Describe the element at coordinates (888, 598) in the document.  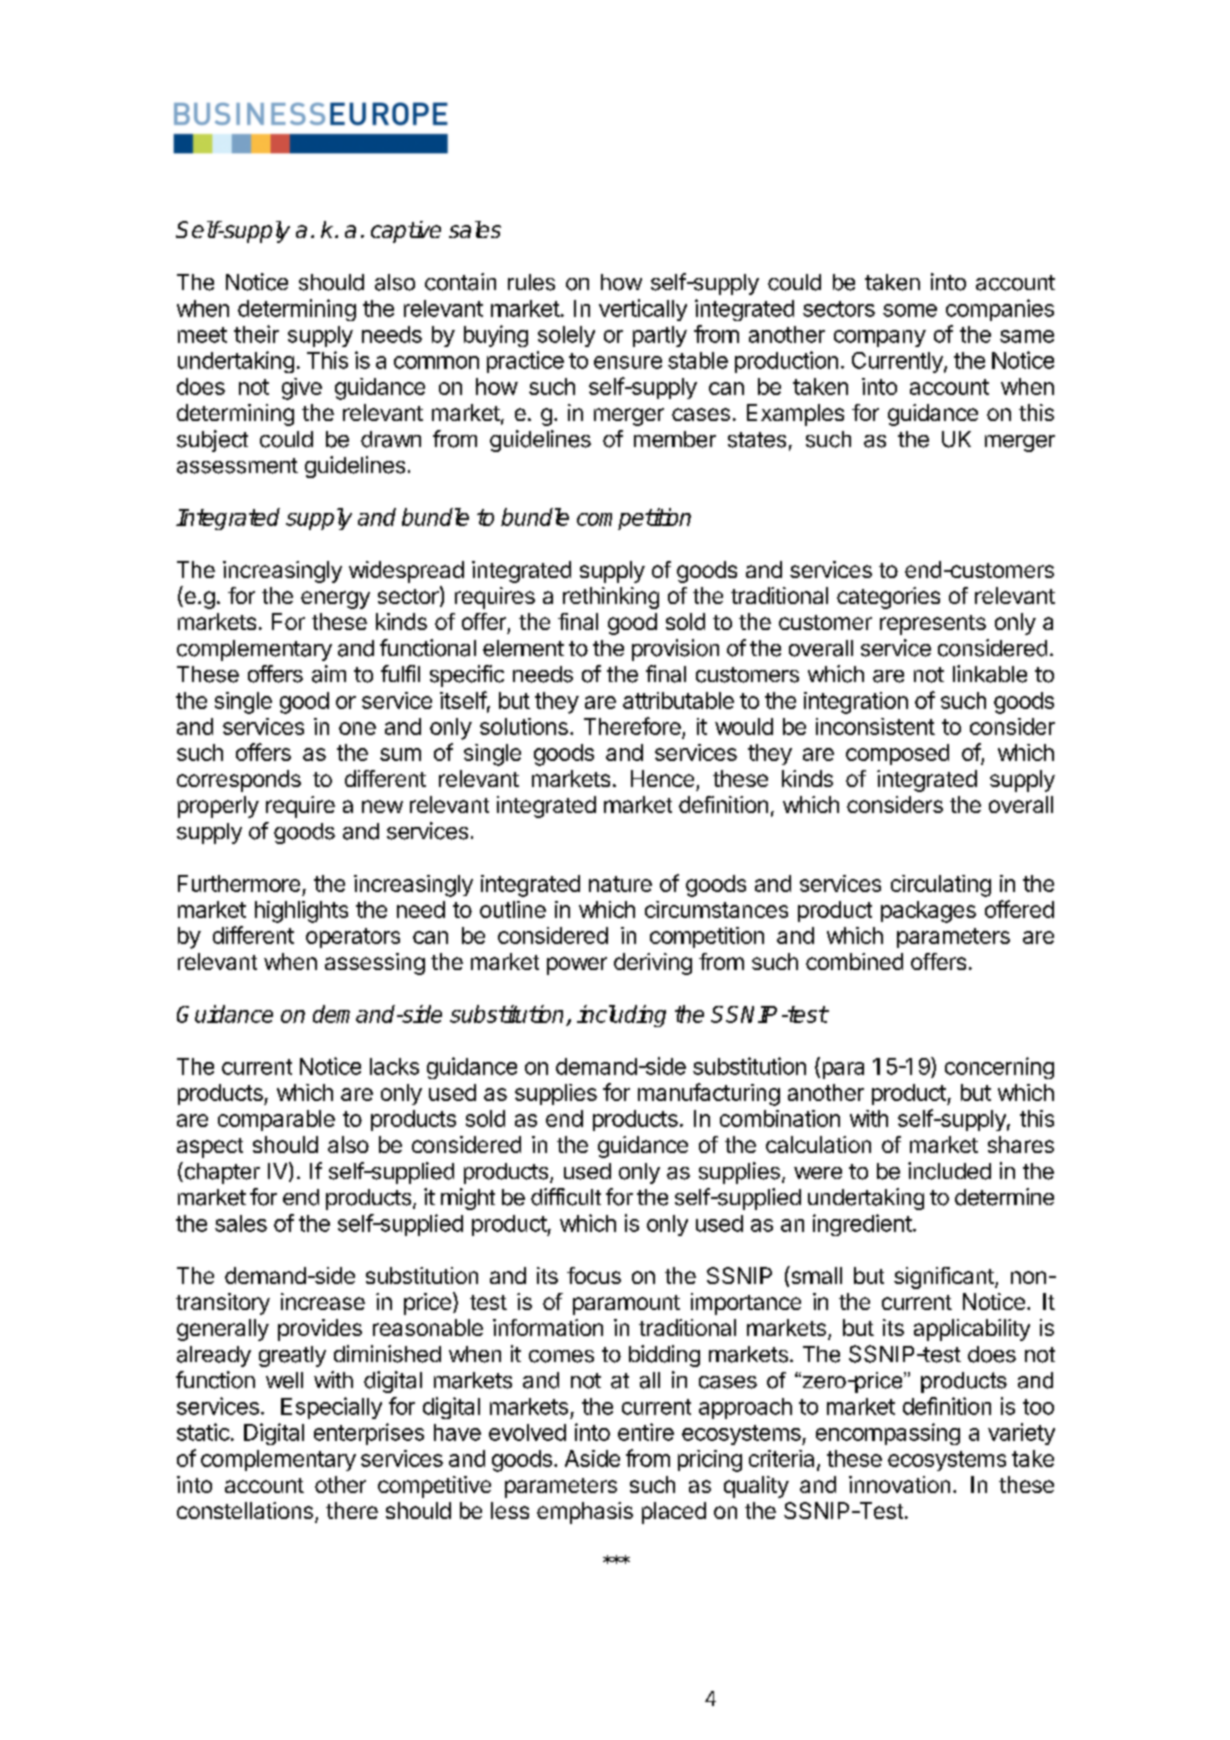
I see `categories` at that location.
